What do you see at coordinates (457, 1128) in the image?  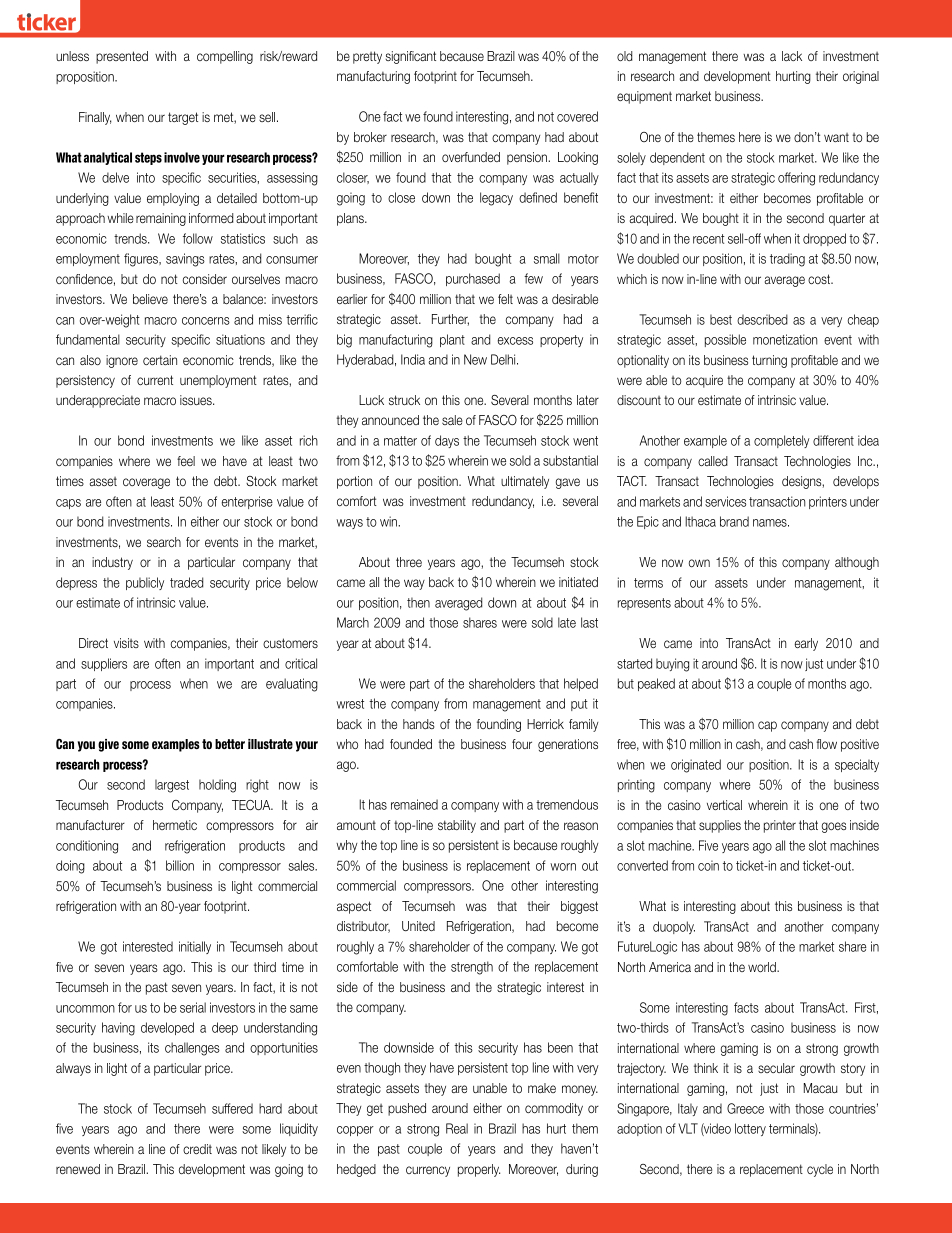 I see `Real` at bounding box center [457, 1128].
